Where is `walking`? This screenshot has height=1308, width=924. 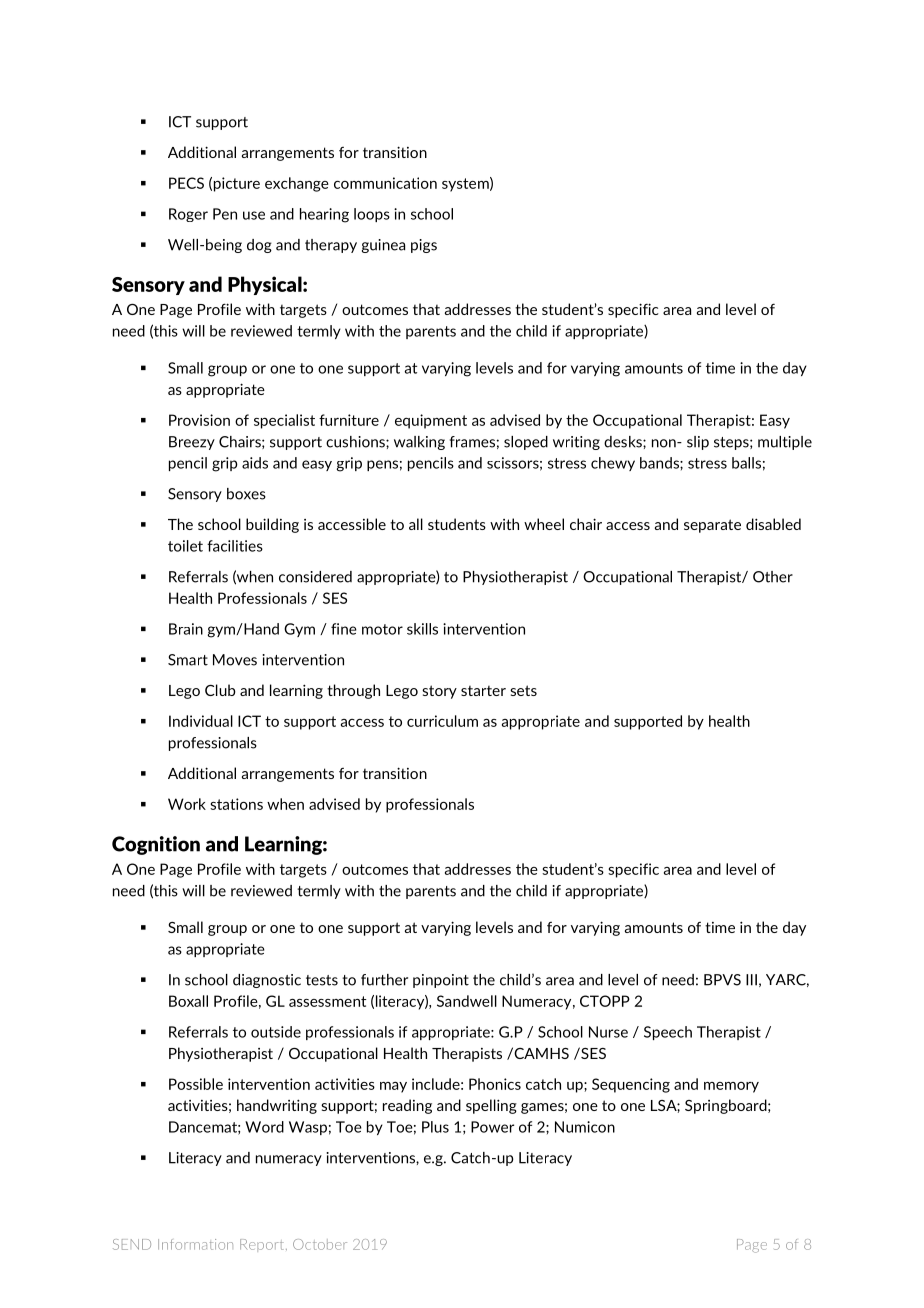
walking is located at coordinates (419, 443).
